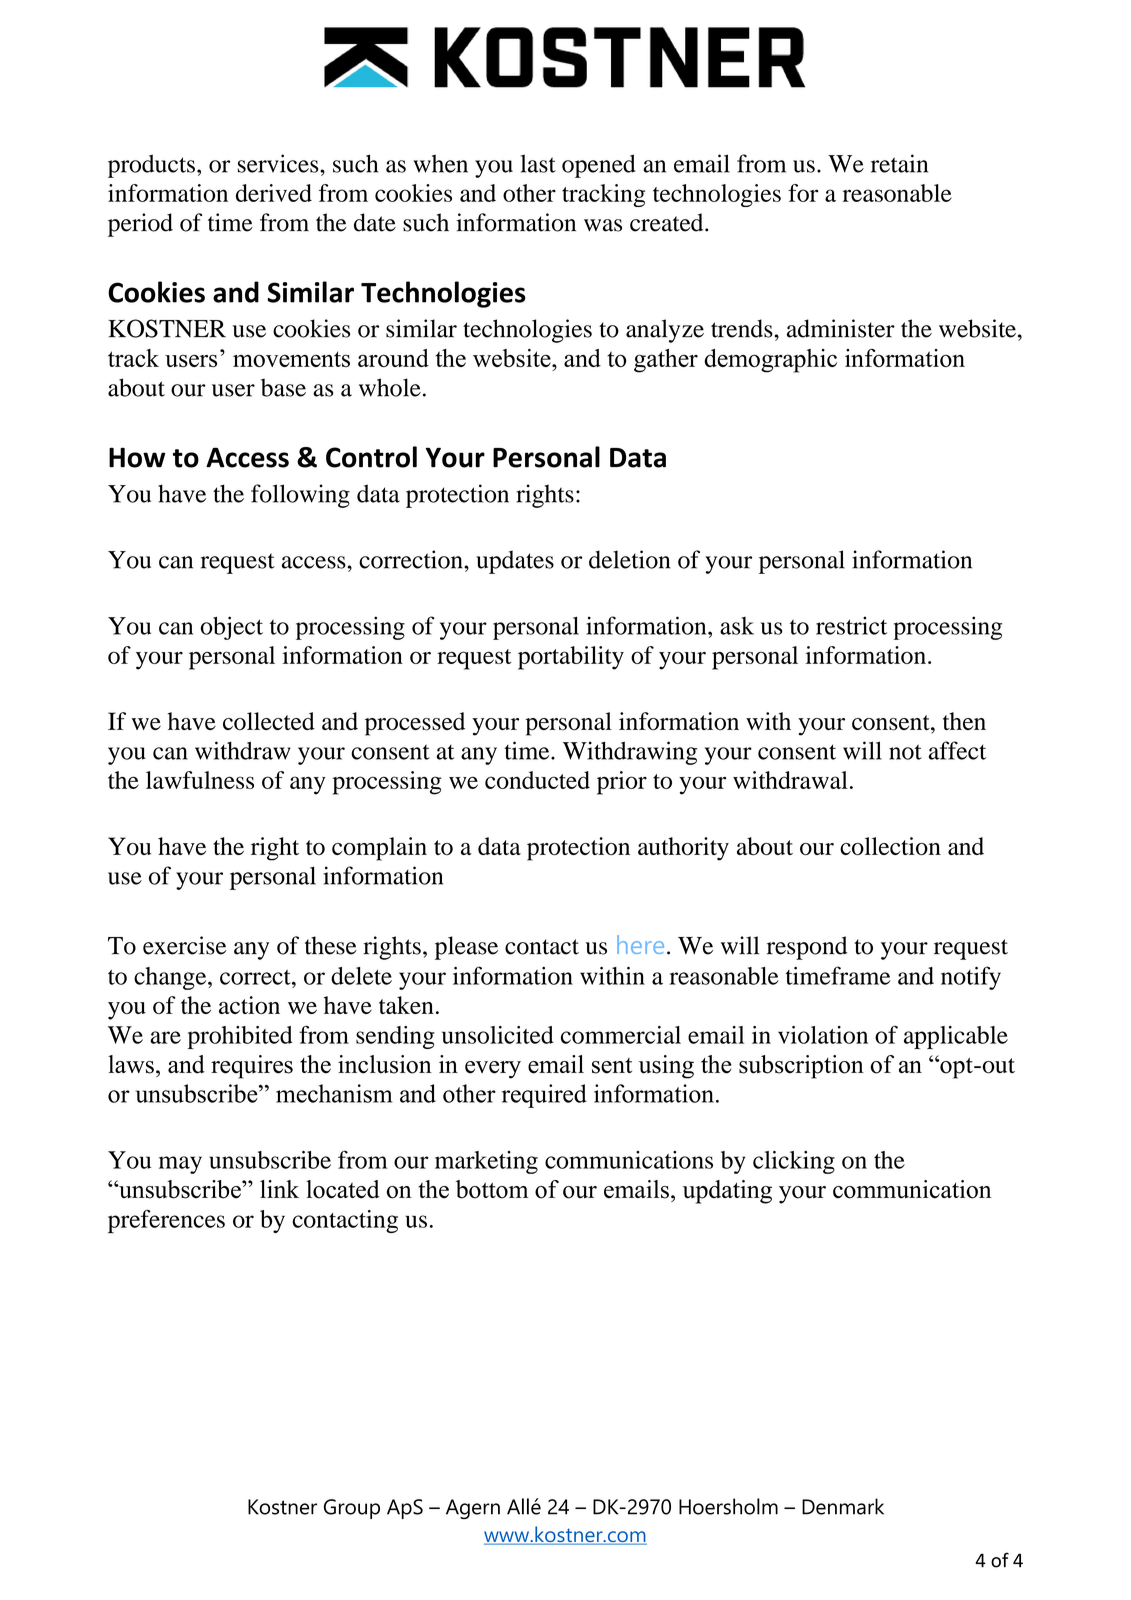  I want to click on Denmark, so click(843, 1506).
